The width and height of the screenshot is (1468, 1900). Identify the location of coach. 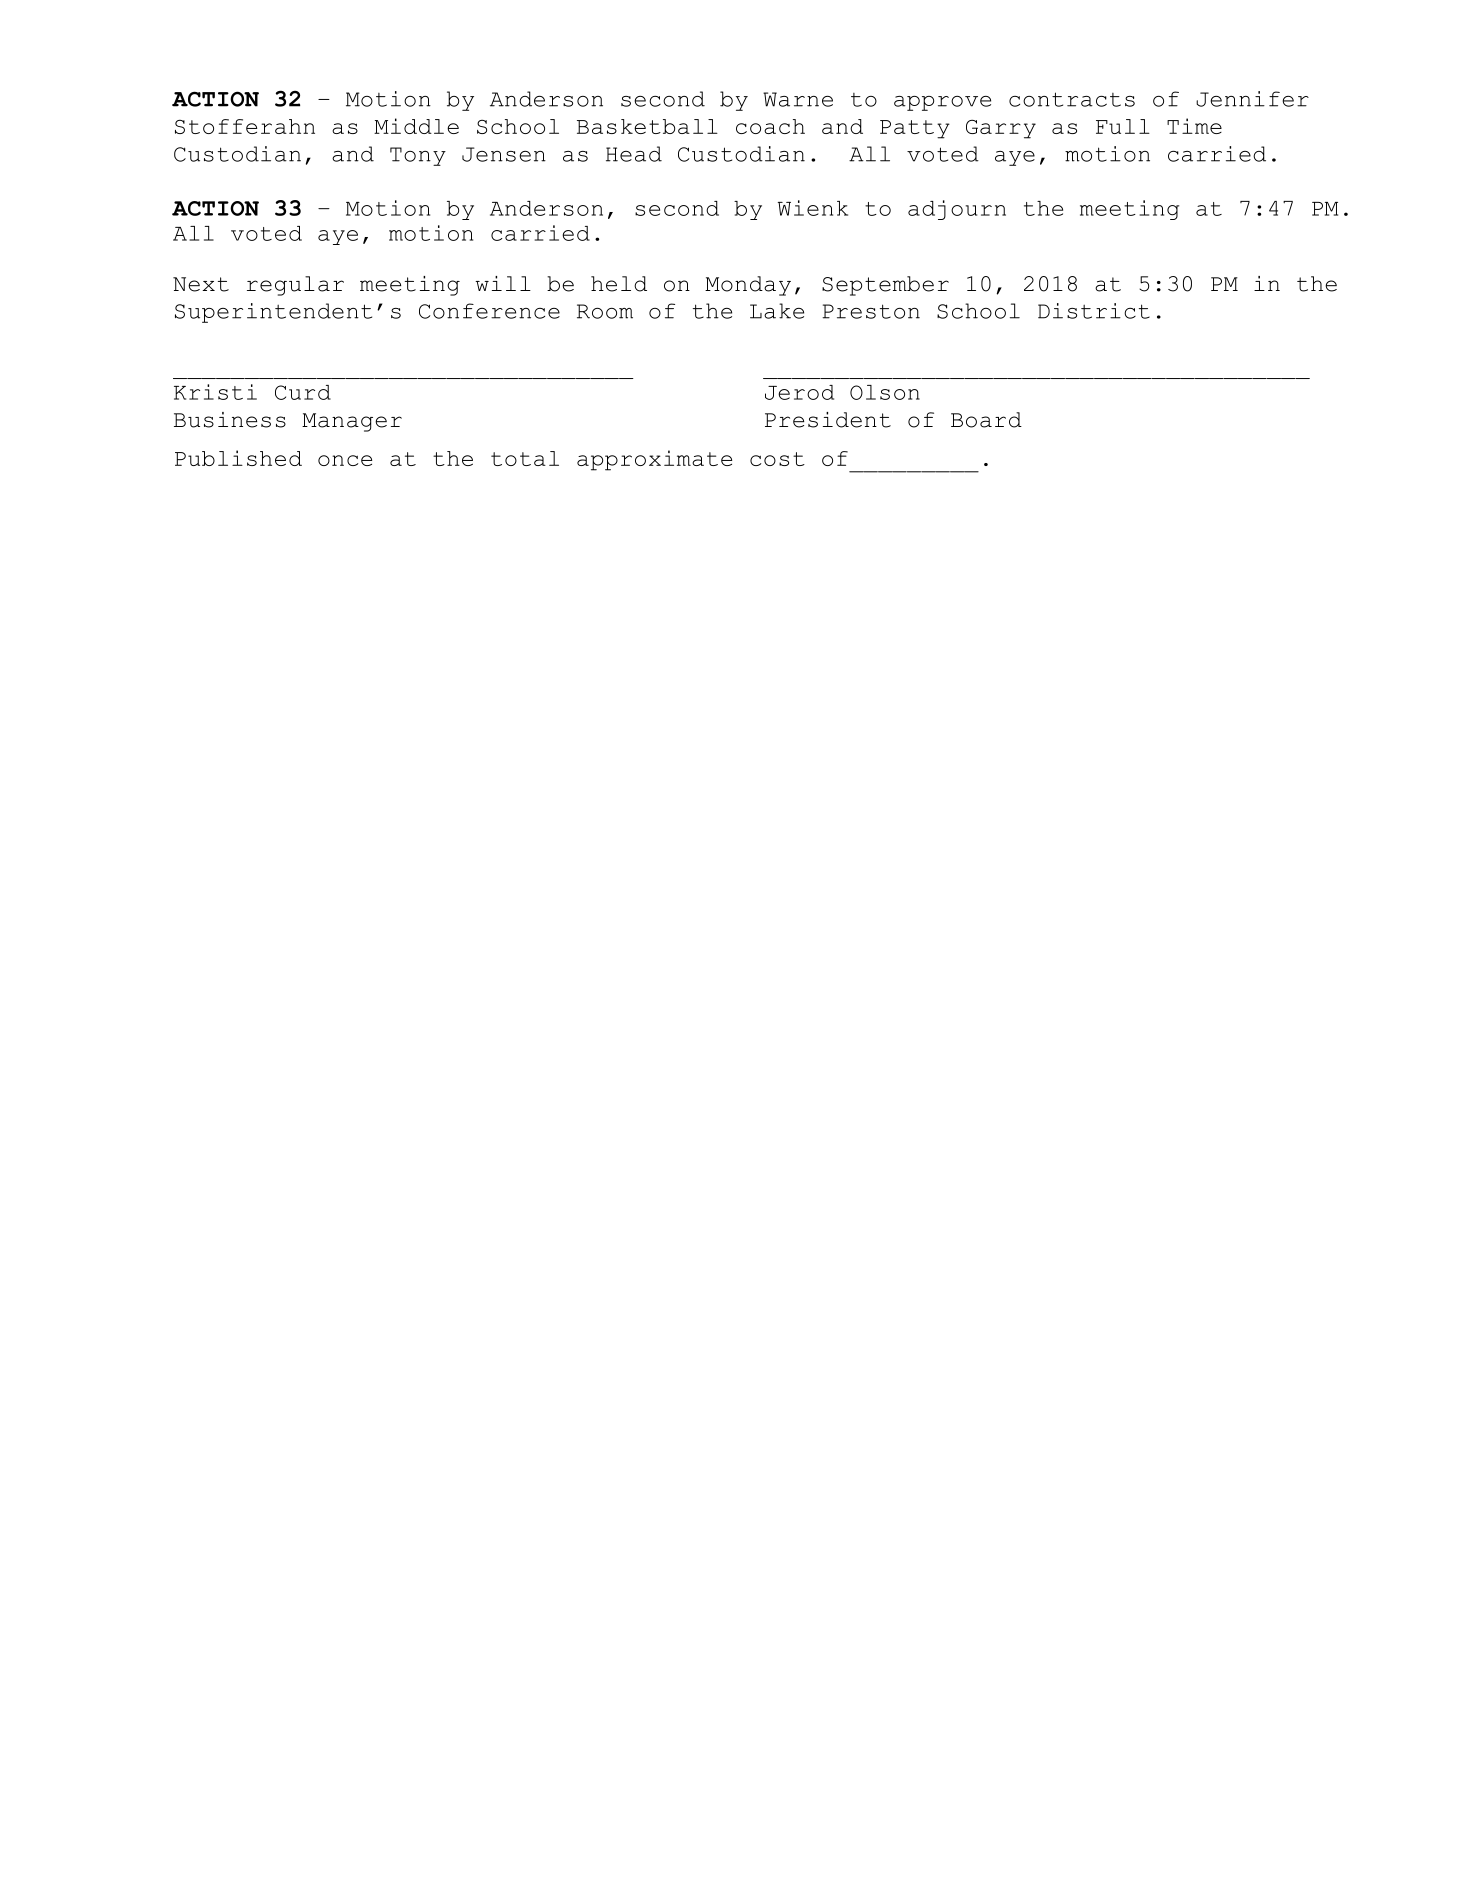
(770, 126).
